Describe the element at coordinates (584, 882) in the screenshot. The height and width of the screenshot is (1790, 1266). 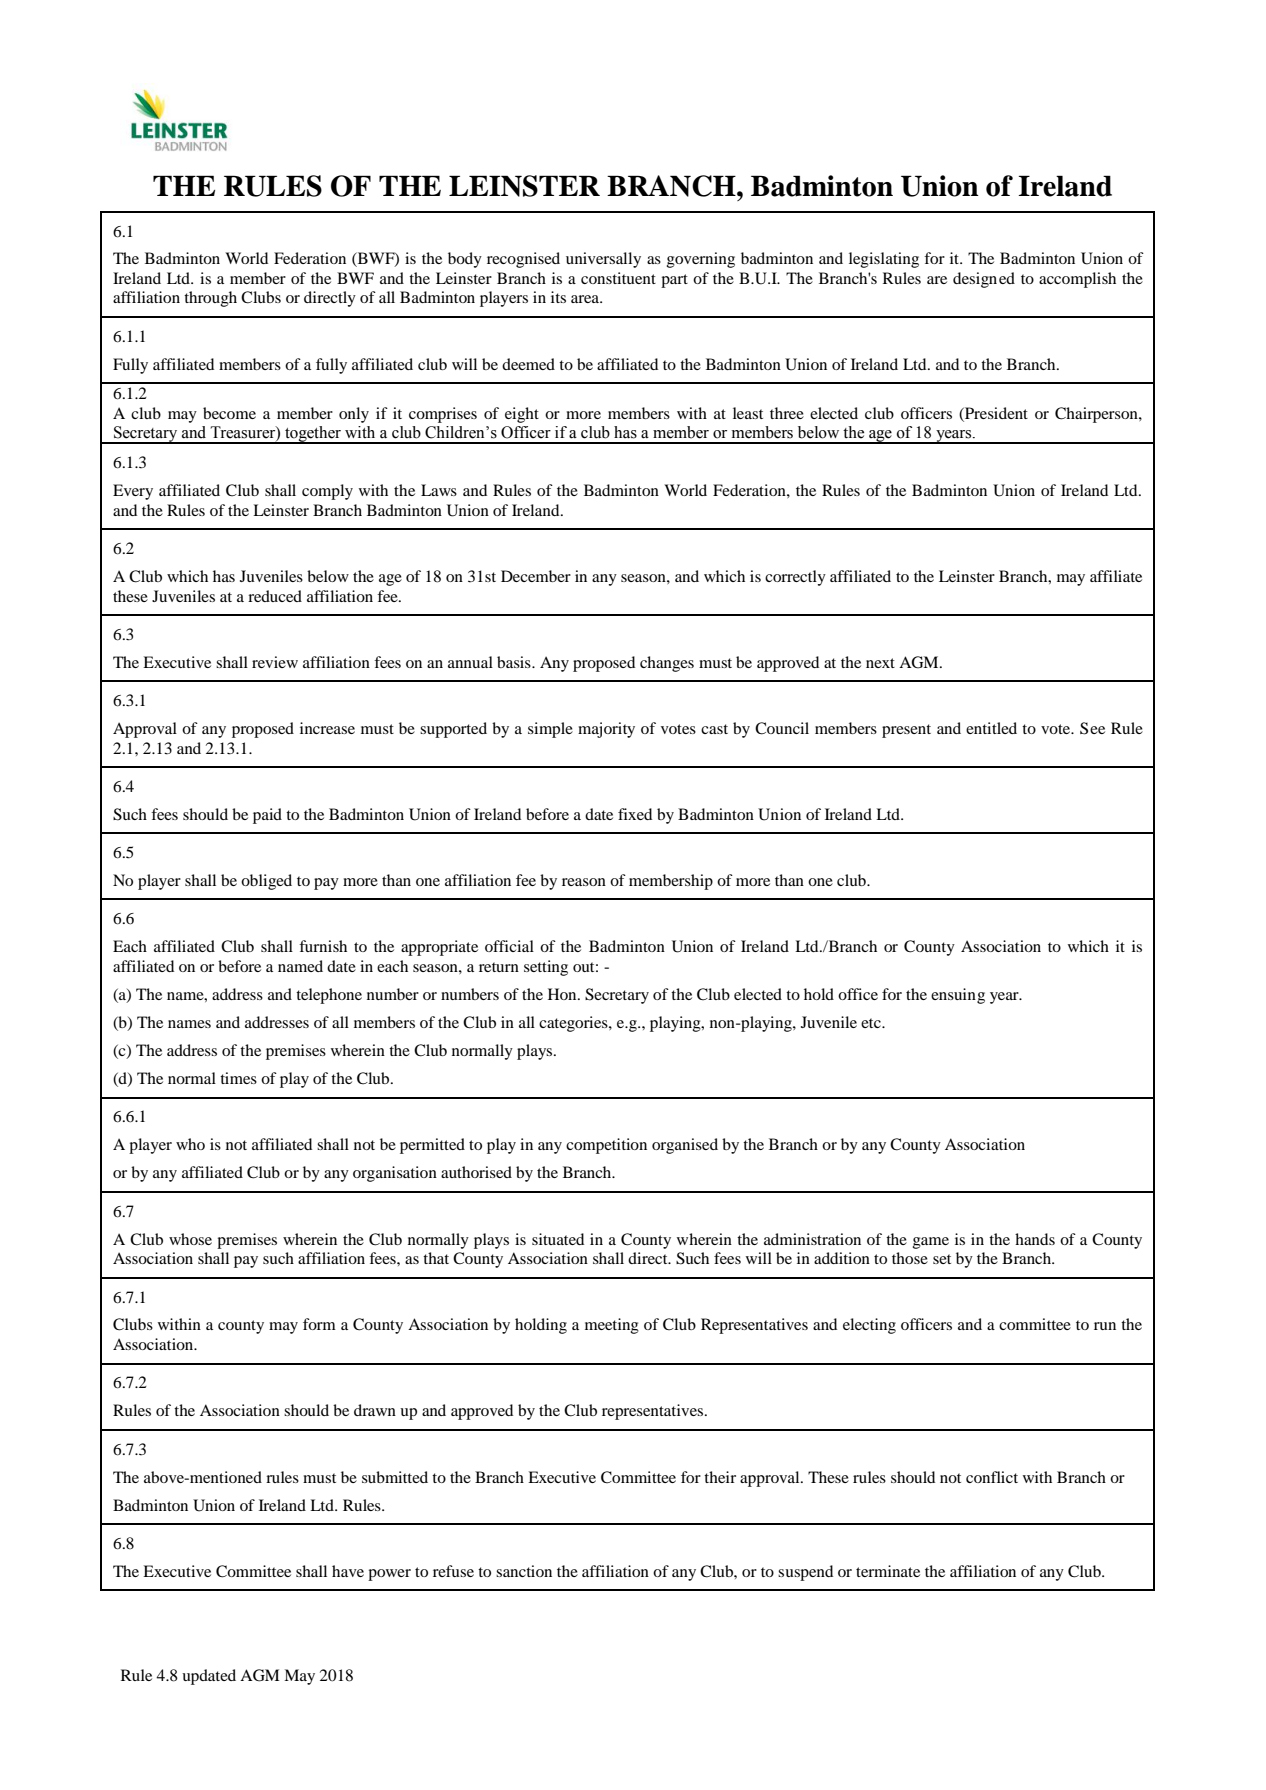
I see `reason` at that location.
